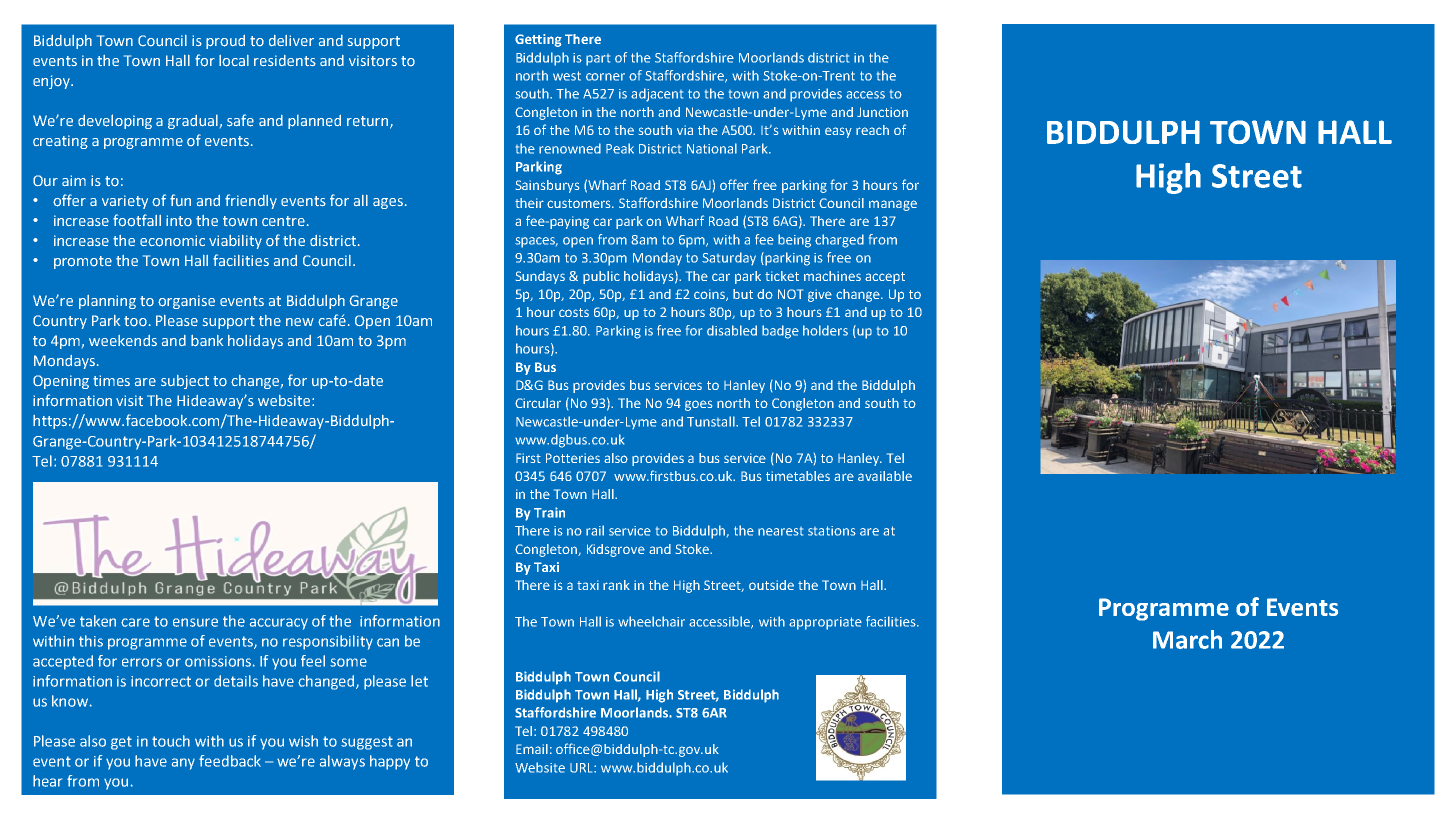  What do you see at coordinates (234, 61) in the screenshot?
I see `local` at bounding box center [234, 61].
